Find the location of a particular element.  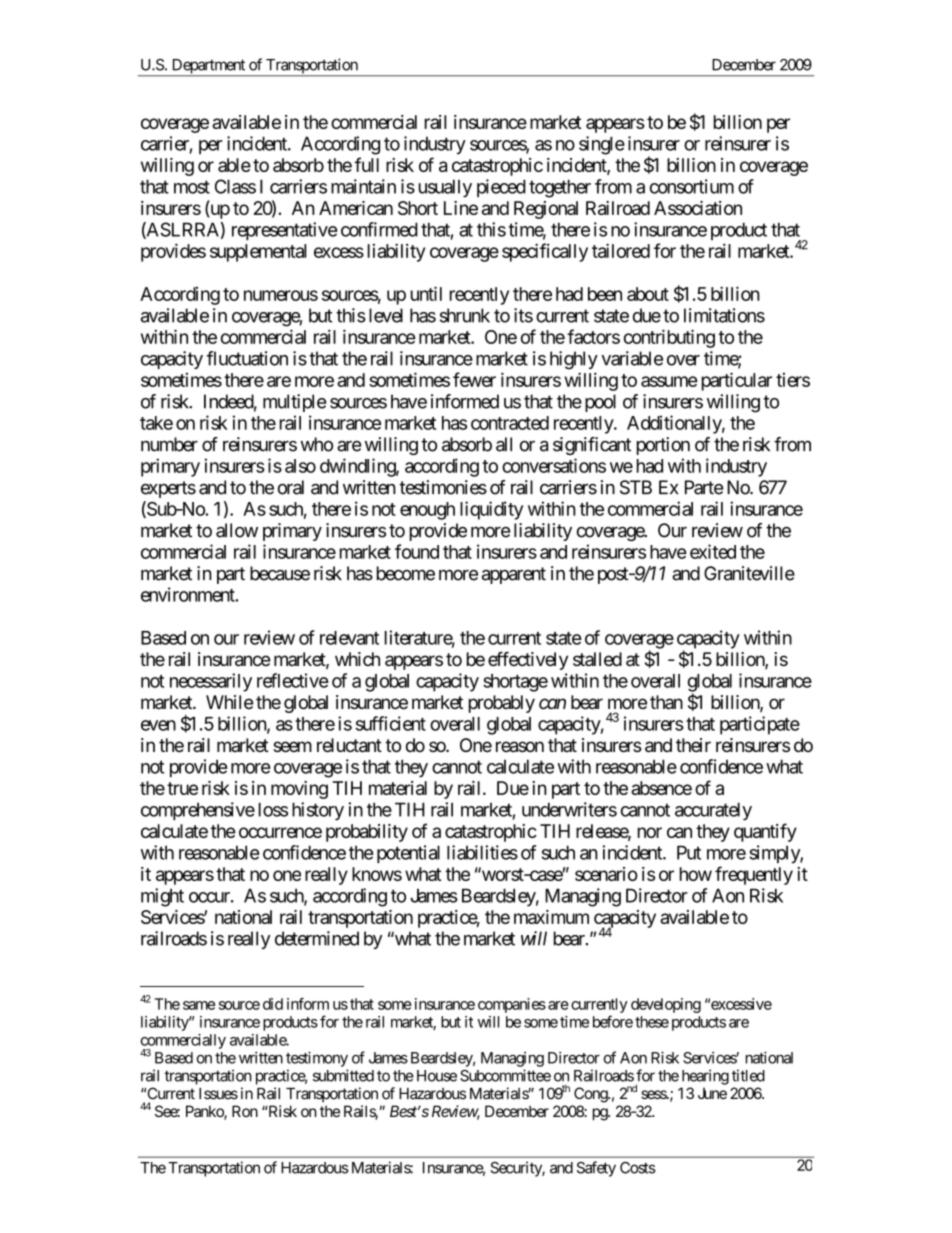

consortium is located at coordinates (692, 186).
